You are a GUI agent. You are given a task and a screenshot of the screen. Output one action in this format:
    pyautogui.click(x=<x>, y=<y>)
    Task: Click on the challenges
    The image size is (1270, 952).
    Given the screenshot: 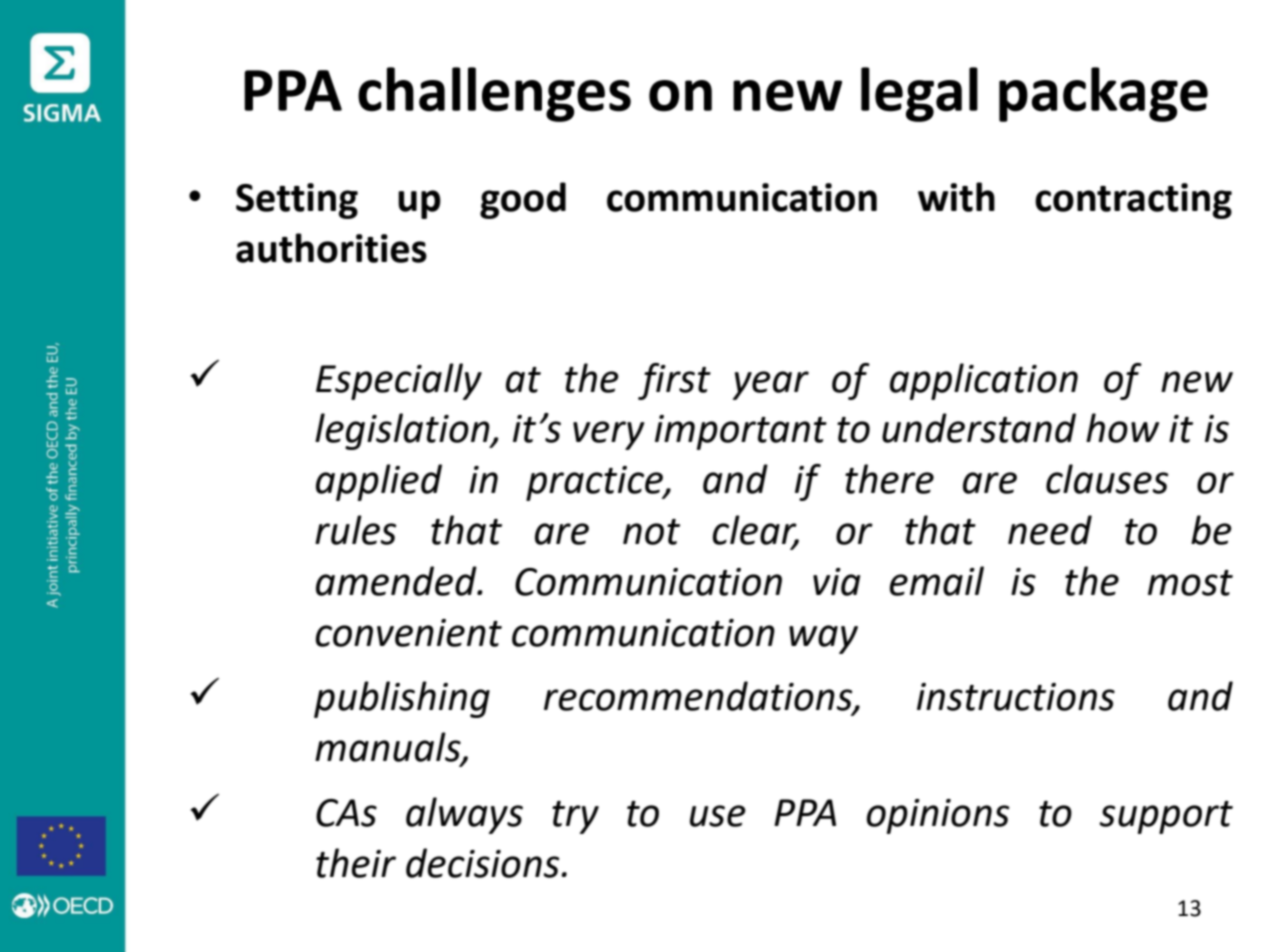 What is the action you would take?
    pyautogui.click(x=494, y=94)
